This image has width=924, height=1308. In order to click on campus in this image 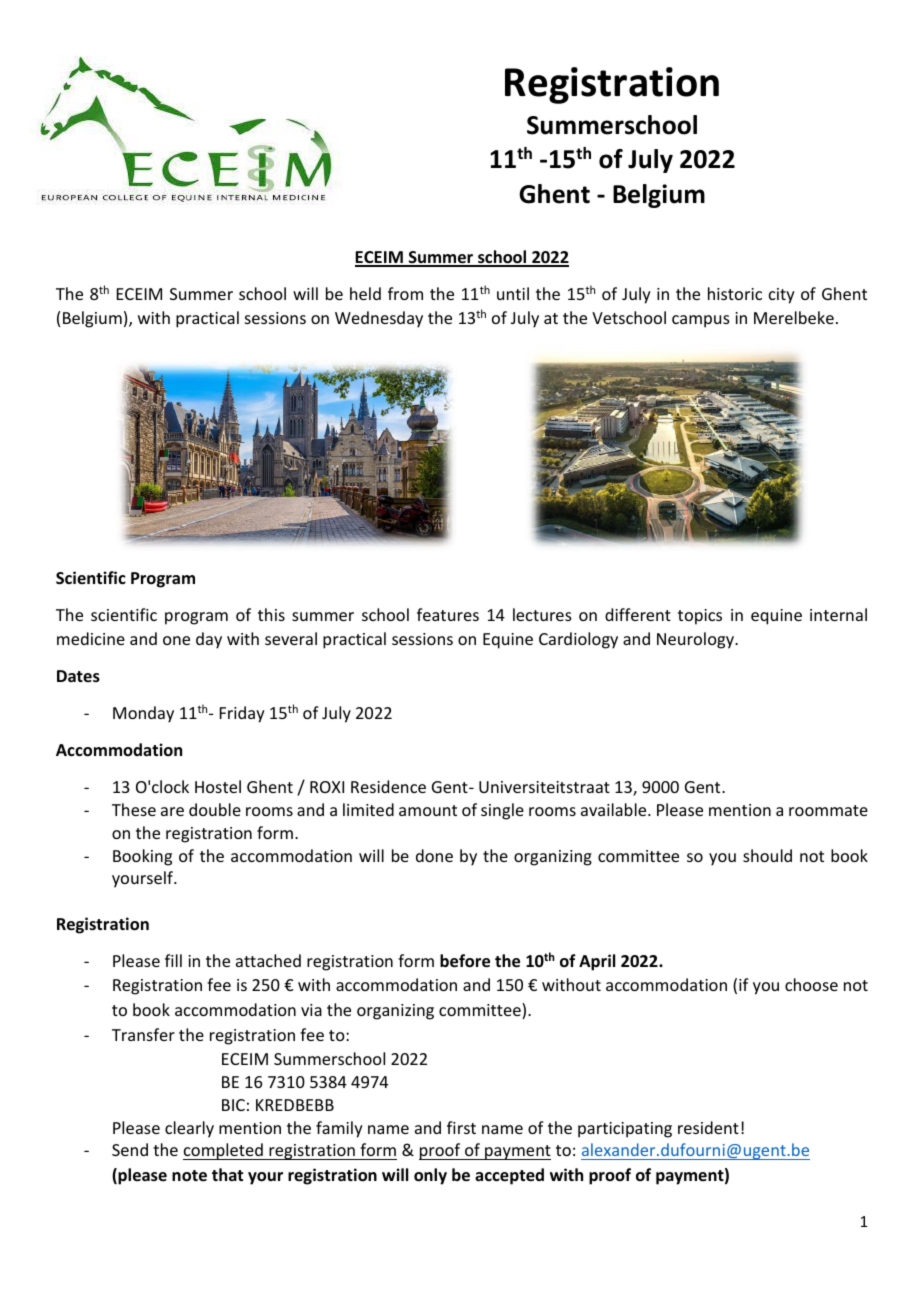, I will do `click(701, 321)`.
